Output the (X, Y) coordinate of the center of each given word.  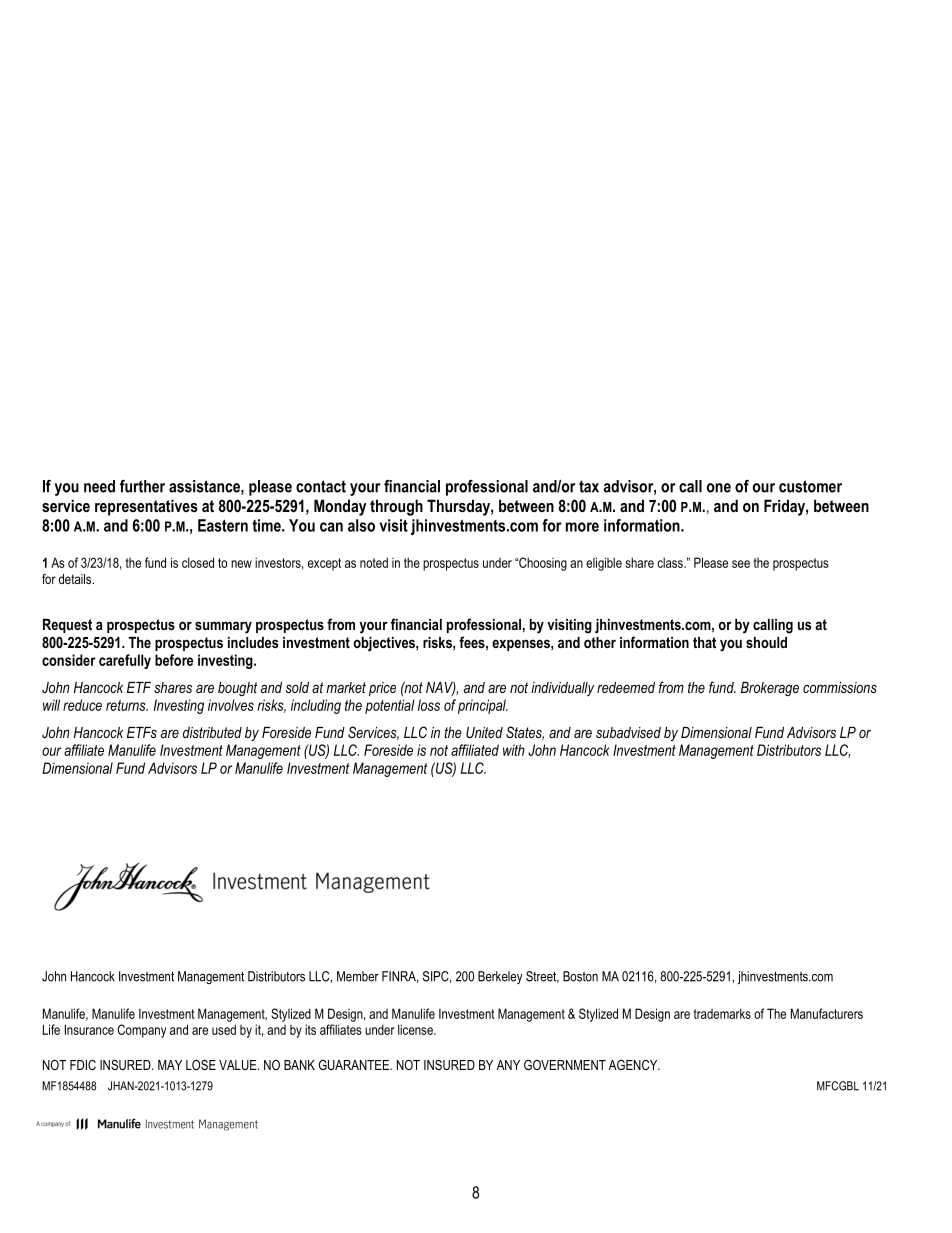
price (382, 689)
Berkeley (500, 977)
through (396, 507)
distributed (212, 732)
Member (358, 976)
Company (142, 1031)
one (719, 488)
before (174, 660)
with (514, 750)
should (766, 642)
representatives (146, 507)
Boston (580, 976)
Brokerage (770, 689)
